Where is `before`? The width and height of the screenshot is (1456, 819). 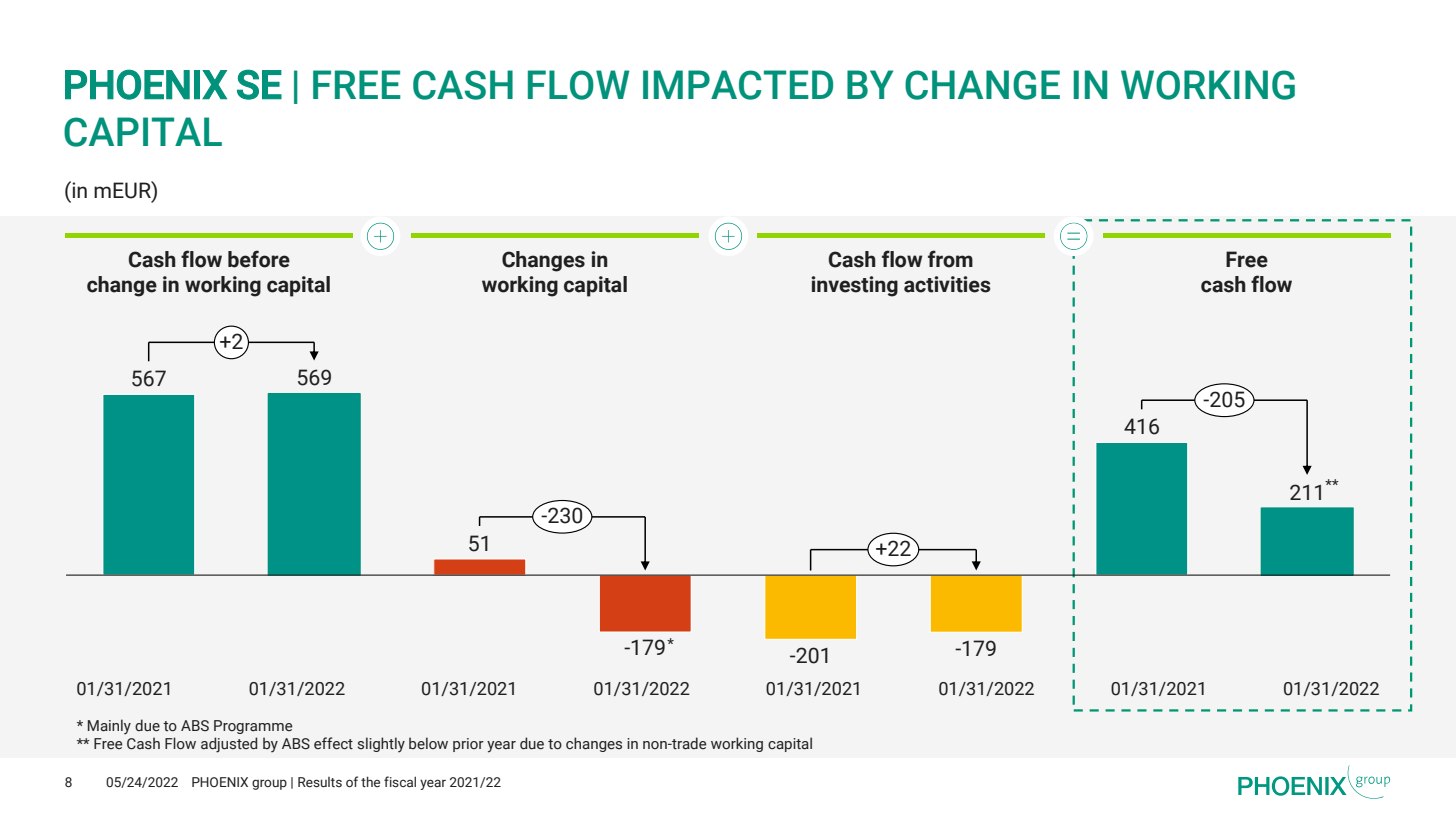
before is located at coordinates (259, 259).
